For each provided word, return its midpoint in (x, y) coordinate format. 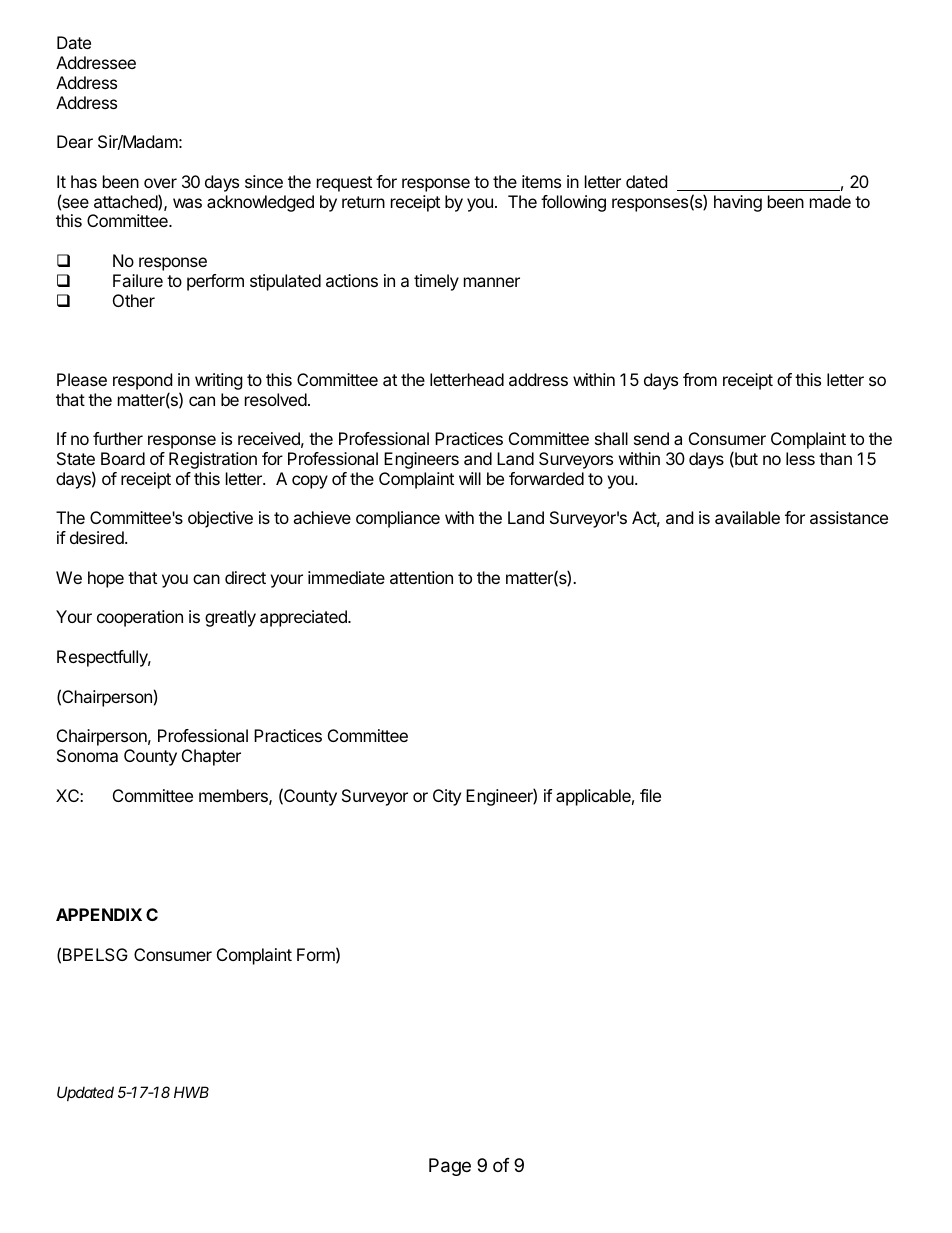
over (160, 183)
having (738, 203)
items (541, 181)
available (747, 517)
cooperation (140, 618)
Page (450, 1167)
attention (421, 577)
